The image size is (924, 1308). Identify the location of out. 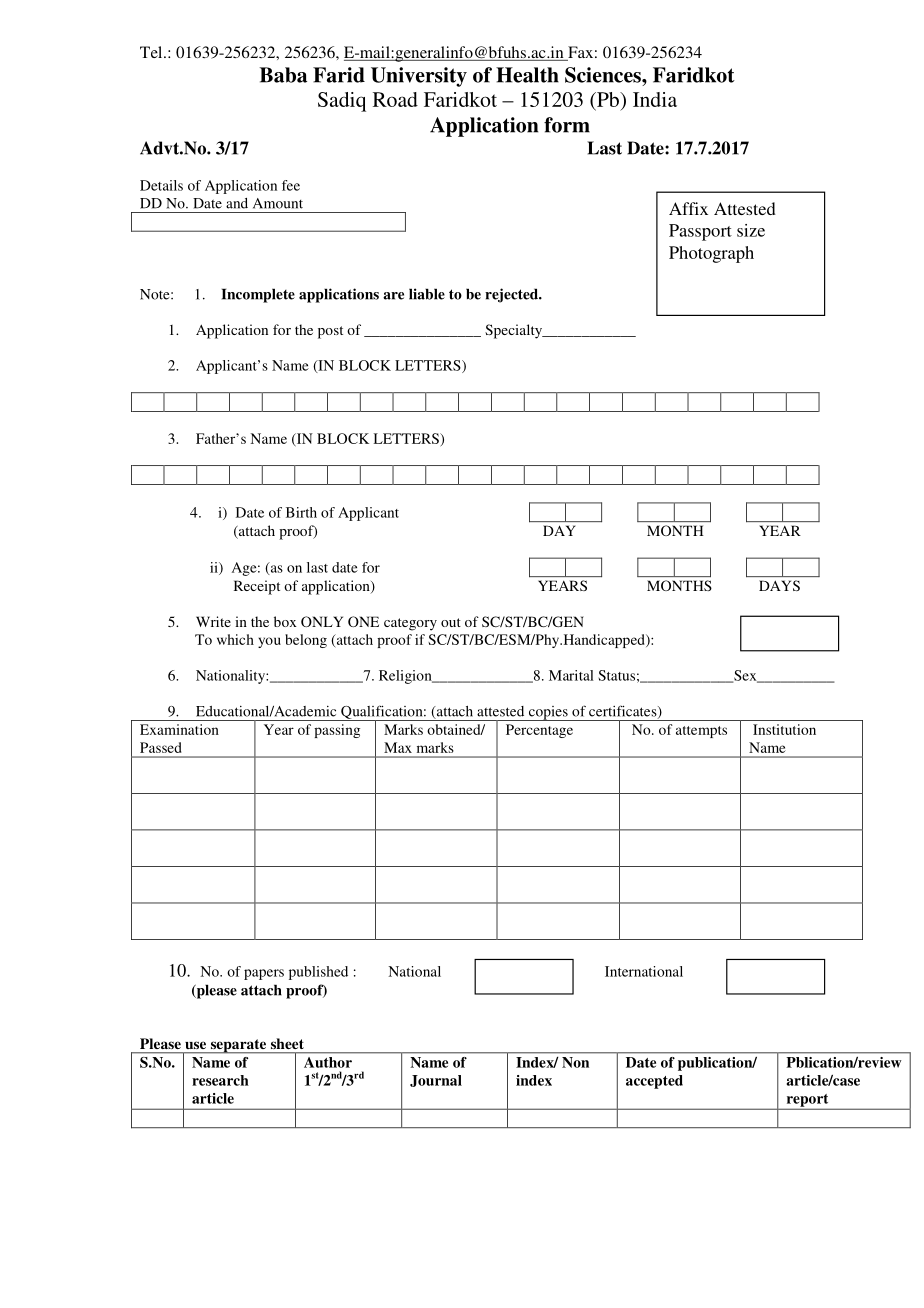
(451, 622).
